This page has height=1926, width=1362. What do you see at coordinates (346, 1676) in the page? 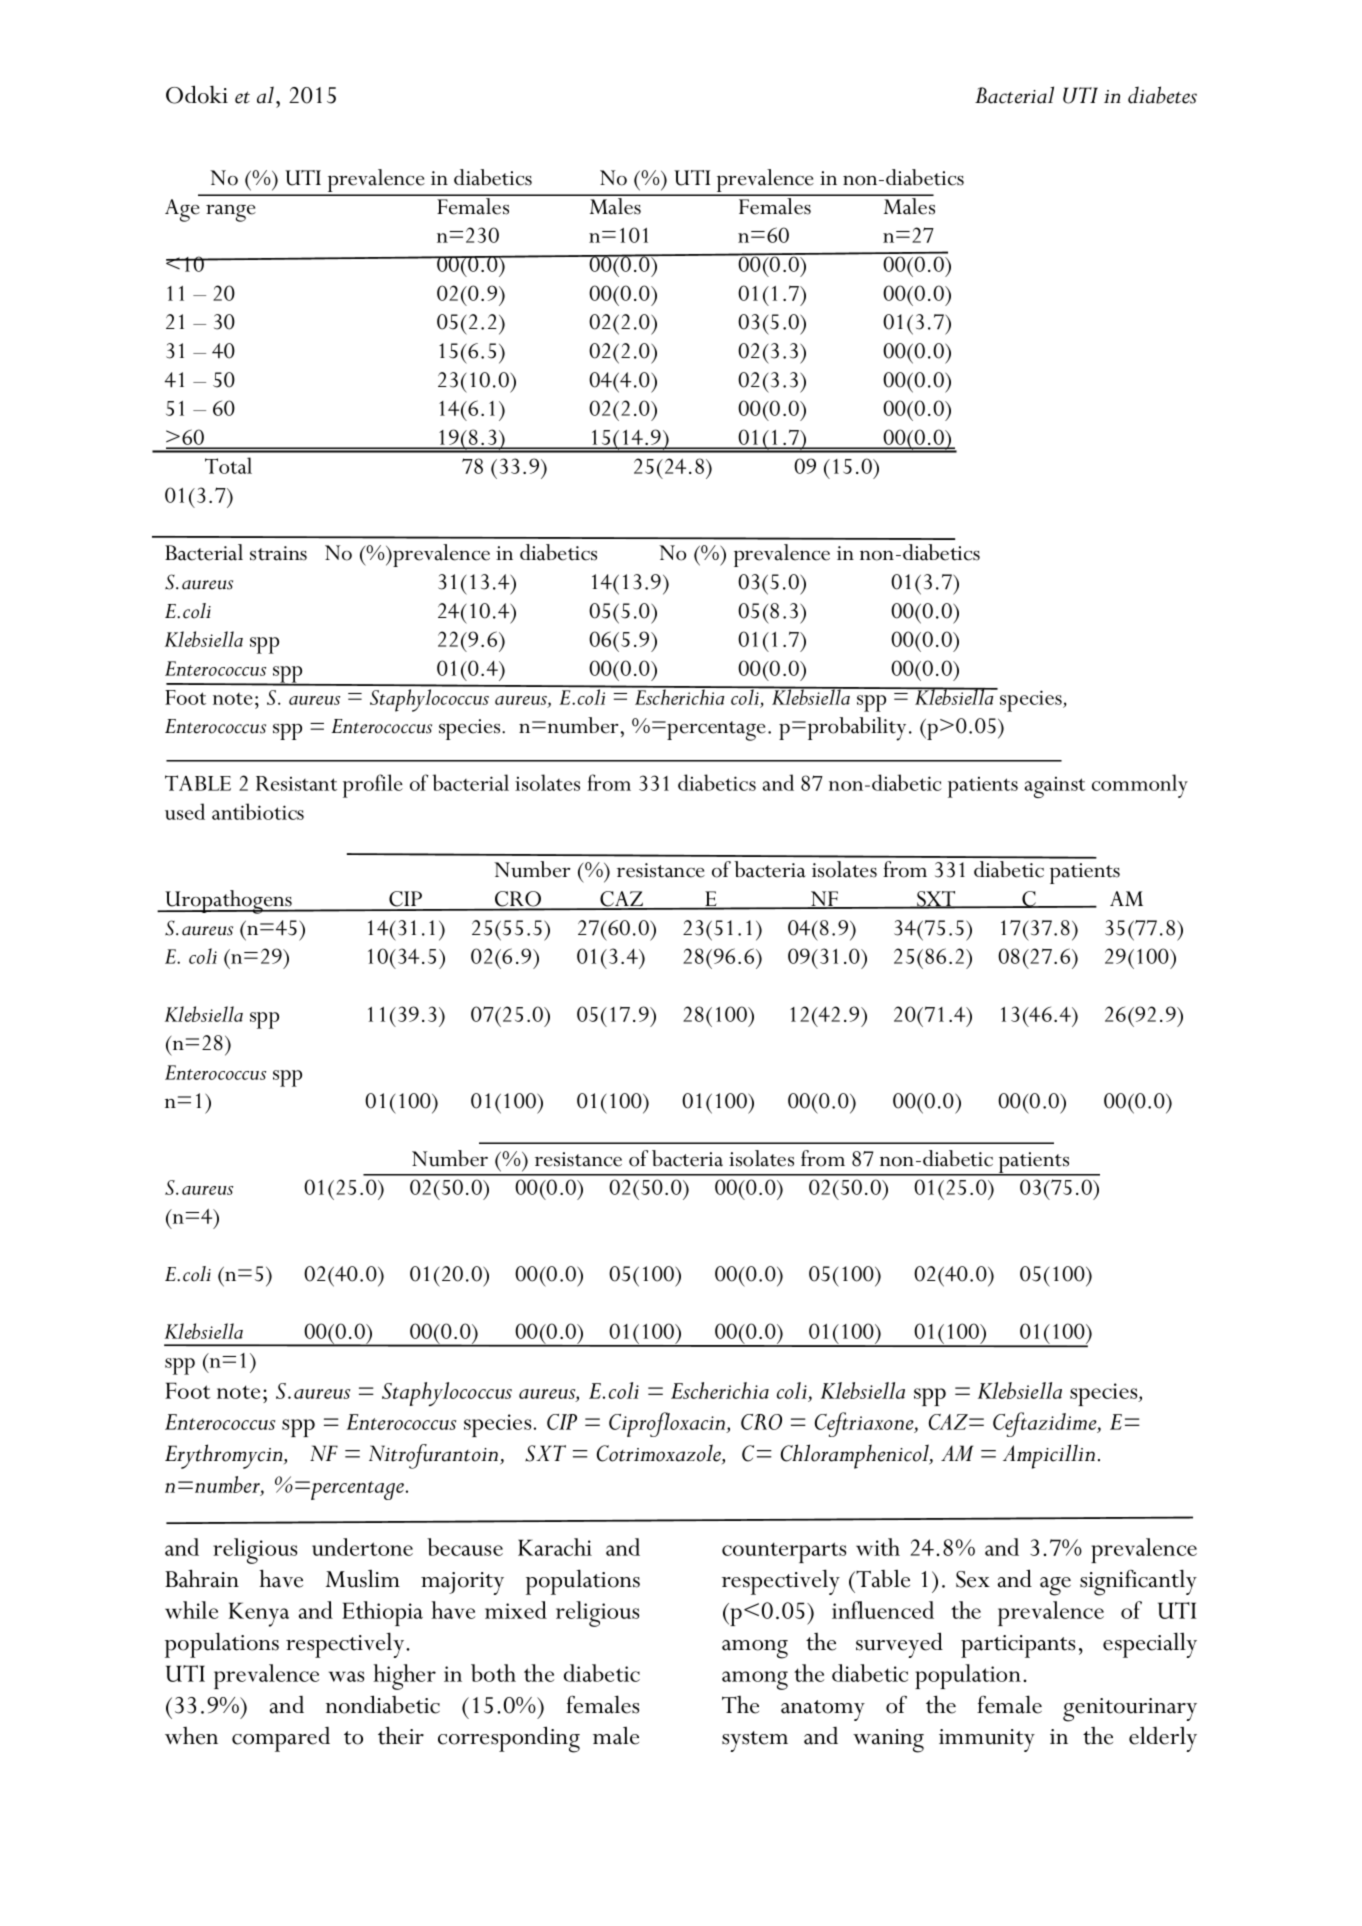
I see `was` at bounding box center [346, 1676].
